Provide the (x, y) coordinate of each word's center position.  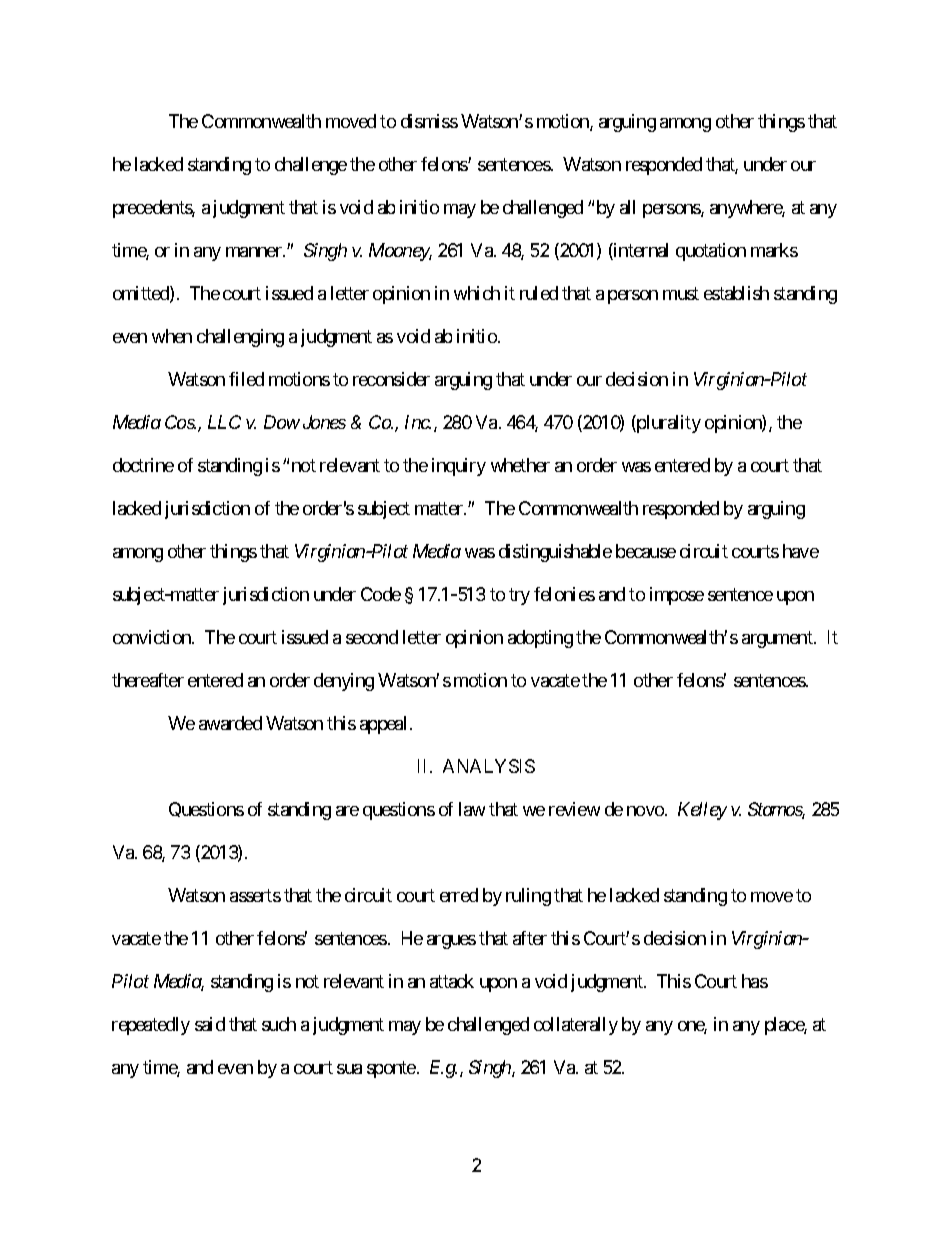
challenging (240, 338)
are (347, 811)
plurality (668, 424)
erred (459, 895)
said (210, 1024)
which (477, 293)
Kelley (702, 811)
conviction (153, 637)
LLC (224, 422)
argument (778, 639)
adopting (540, 639)
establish (736, 293)
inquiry (459, 467)
